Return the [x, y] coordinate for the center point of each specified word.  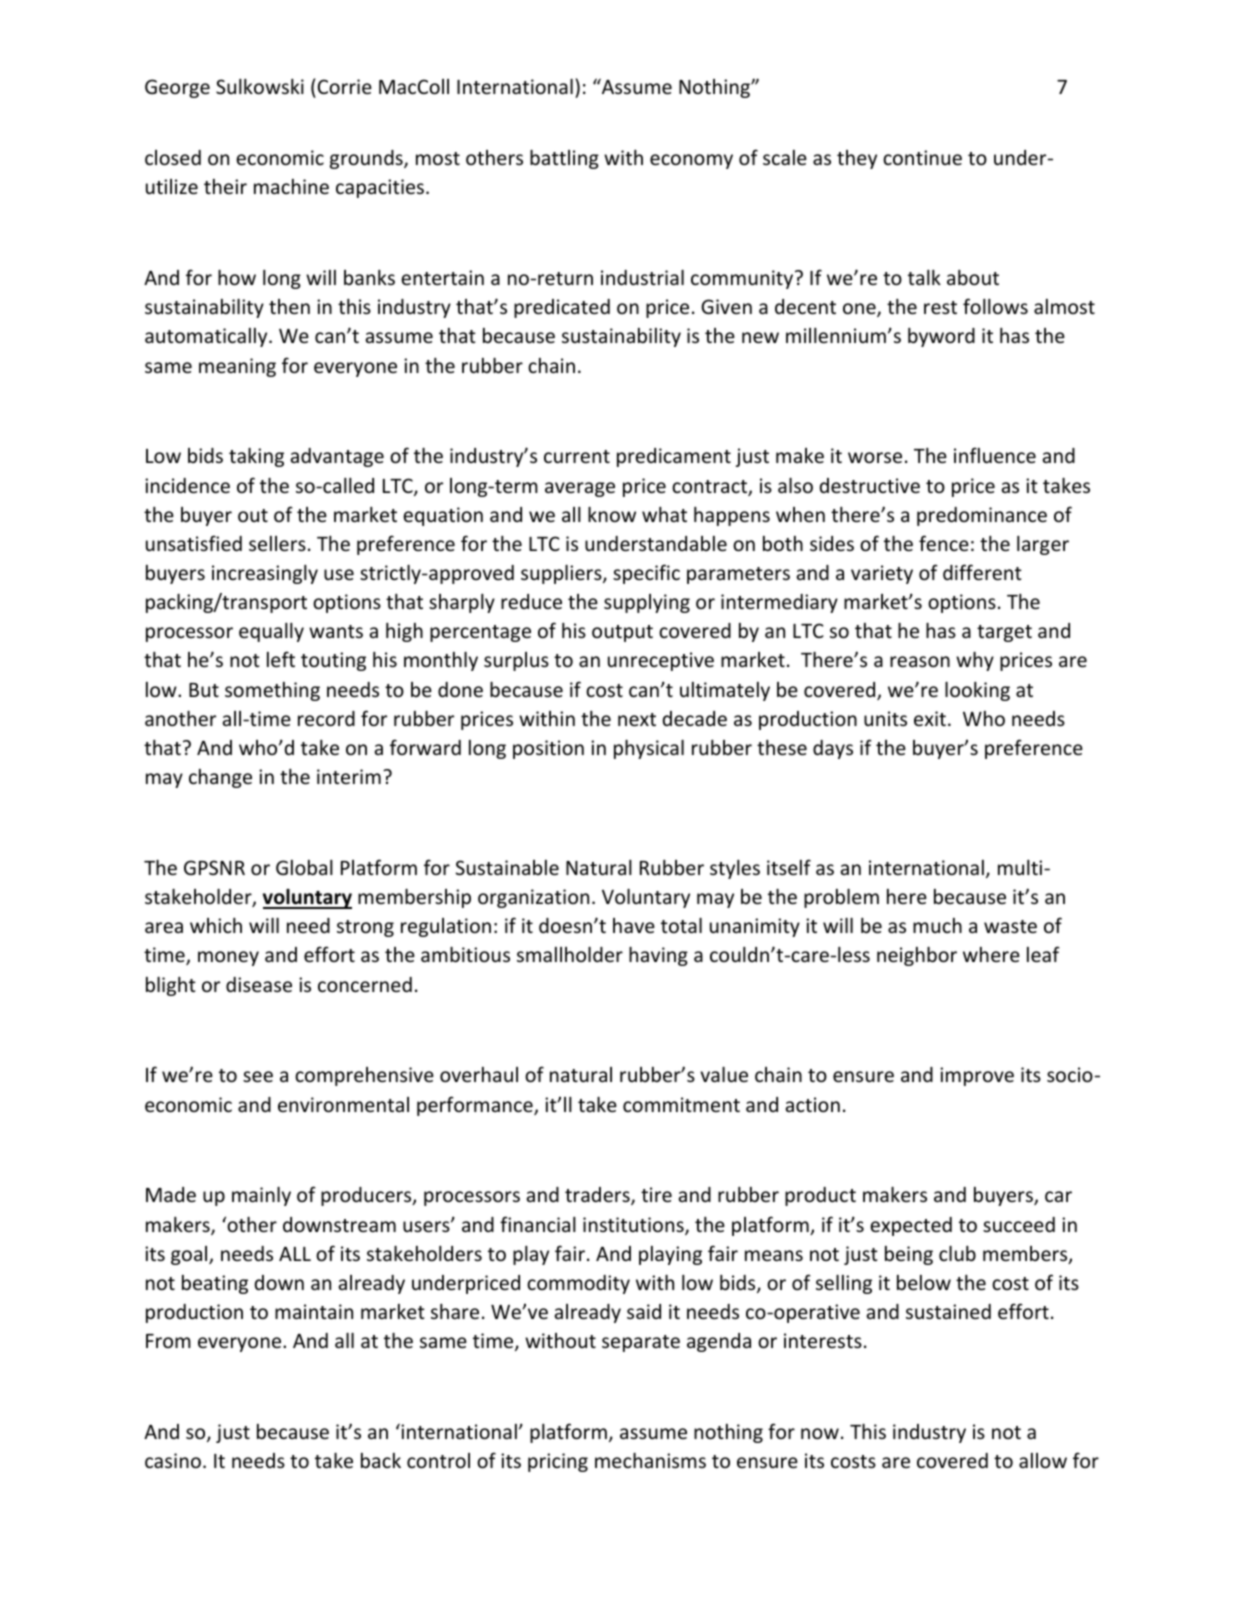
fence [944, 543]
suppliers [562, 574]
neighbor [917, 956]
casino [173, 1460]
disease [259, 984]
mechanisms [650, 1460]
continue [922, 157]
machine [291, 186]
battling [564, 159]
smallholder [570, 954]
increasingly [265, 574]
